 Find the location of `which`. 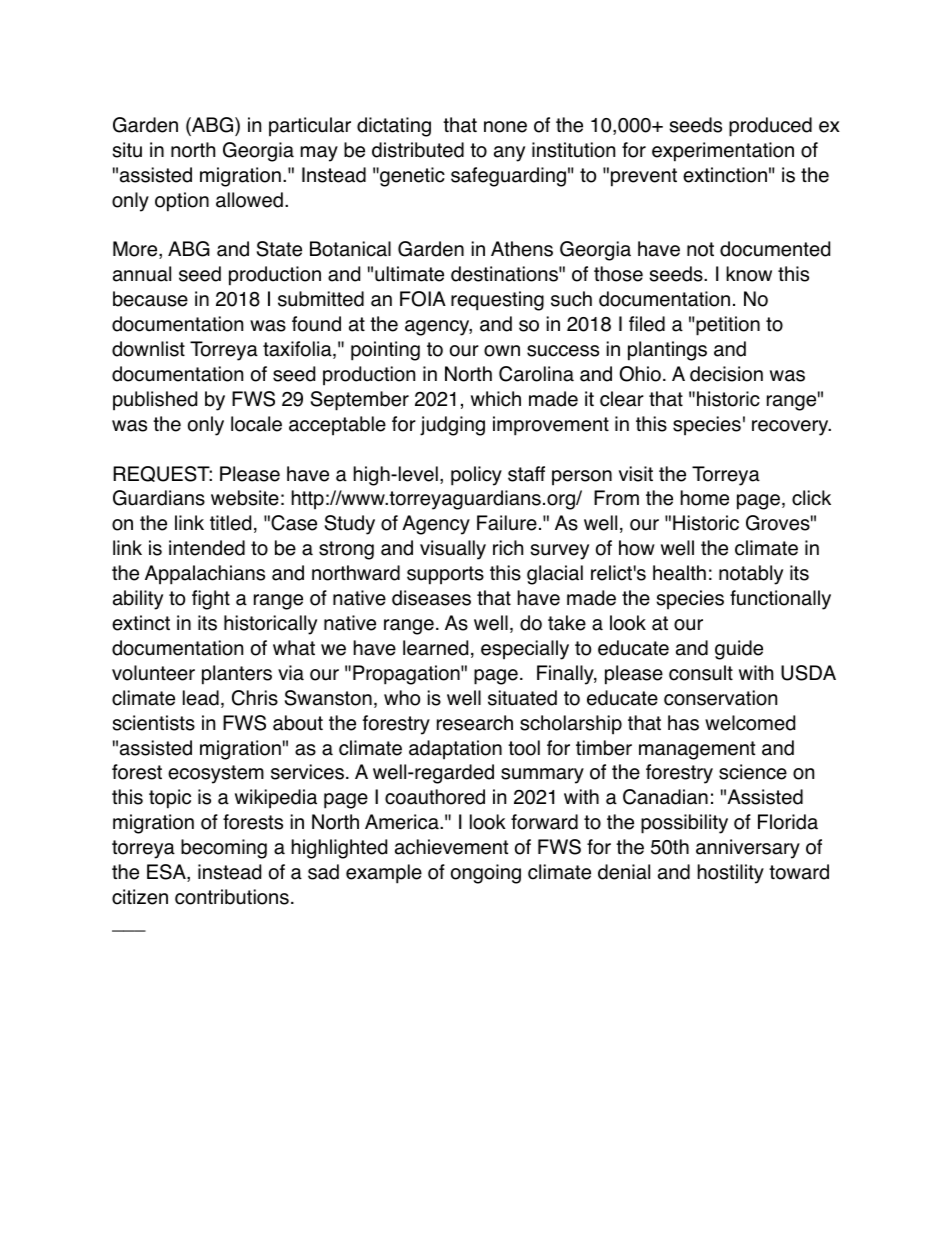

which is located at coordinates (496, 399).
